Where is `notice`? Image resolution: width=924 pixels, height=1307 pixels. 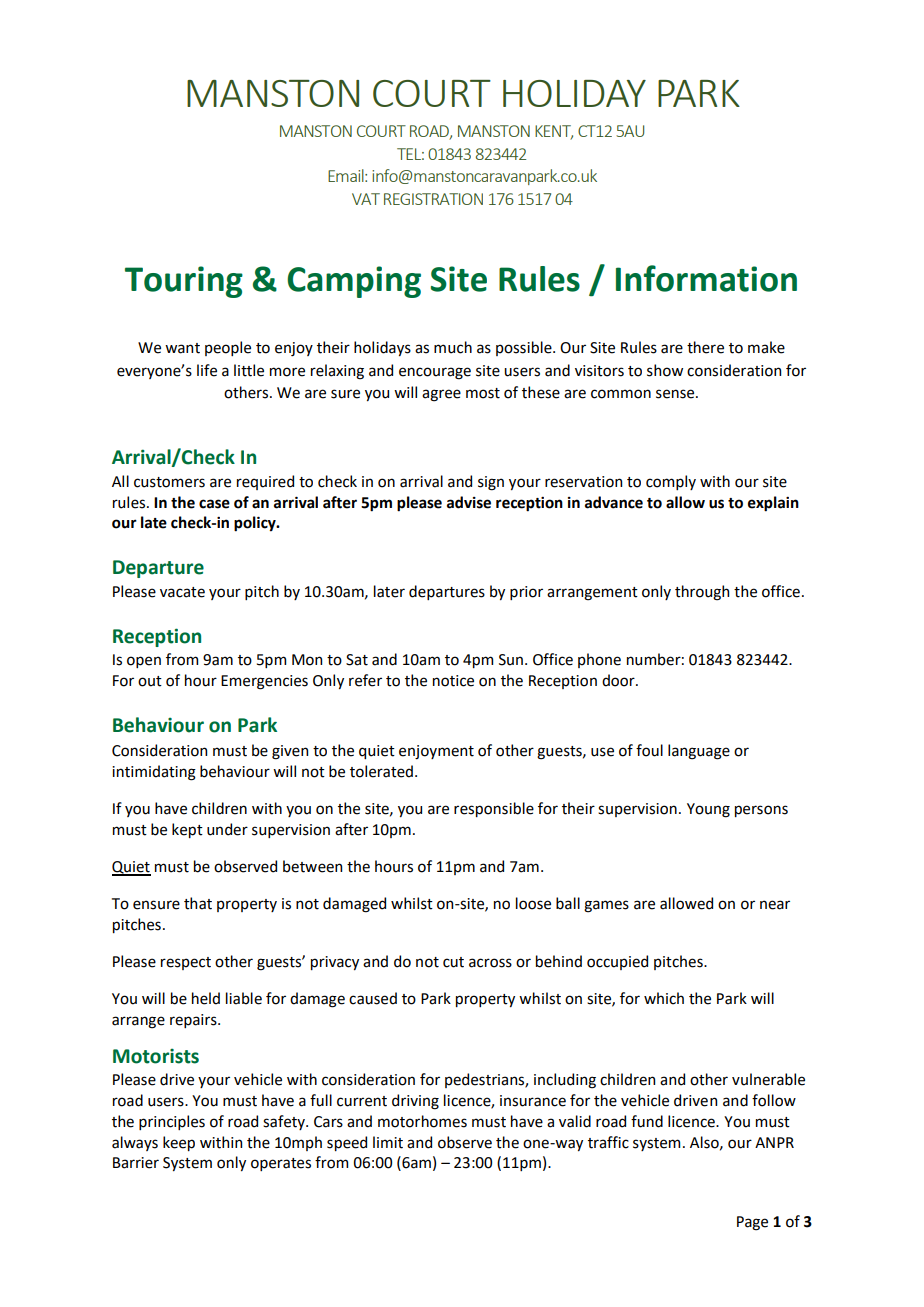
notice is located at coordinates (453, 681).
